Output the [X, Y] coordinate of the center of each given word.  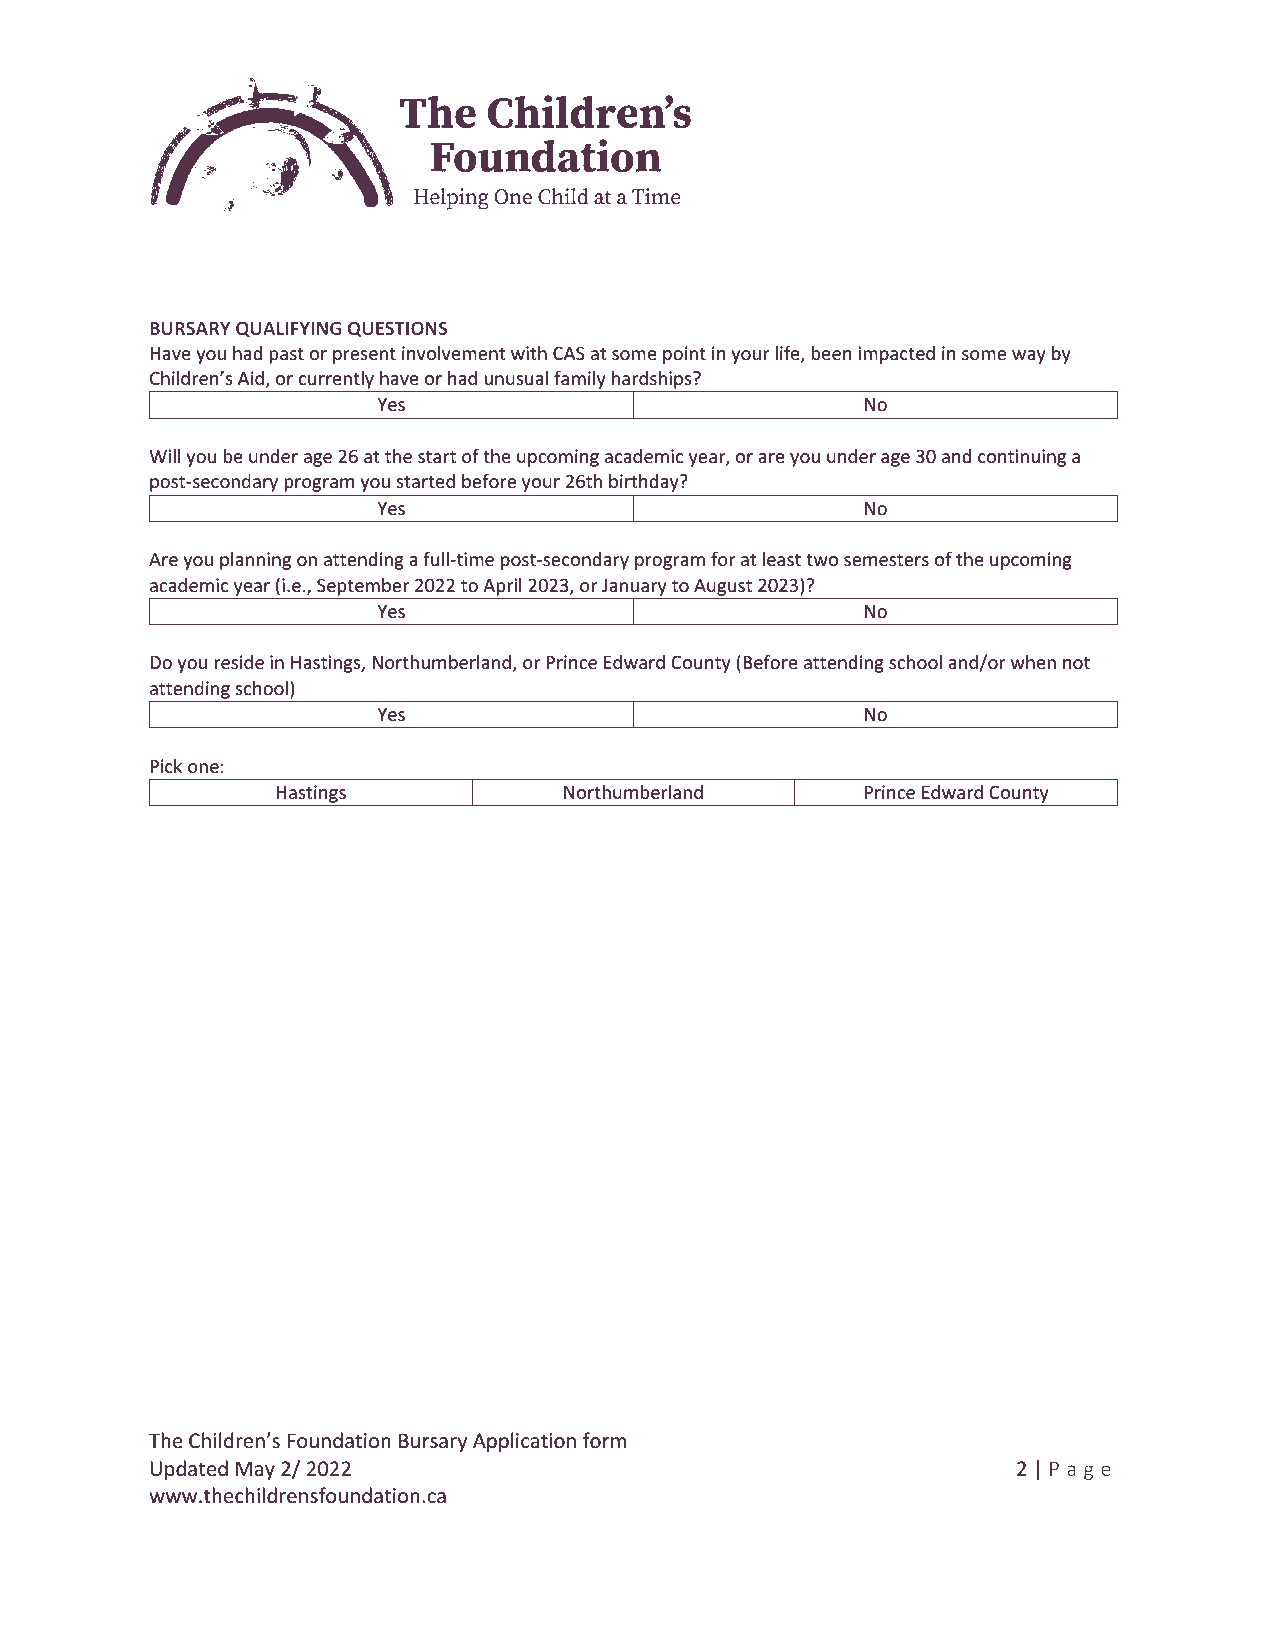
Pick [166, 766]
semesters [886, 560]
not [1076, 663]
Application [524, 1442]
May [255, 1470]
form [604, 1440]
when [1033, 662]
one [203, 768]
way [1029, 357]
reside [239, 662]
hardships [652, 381]
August [723, 587]
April [502, 587]
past [286, 356]
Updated [189, 1470]
